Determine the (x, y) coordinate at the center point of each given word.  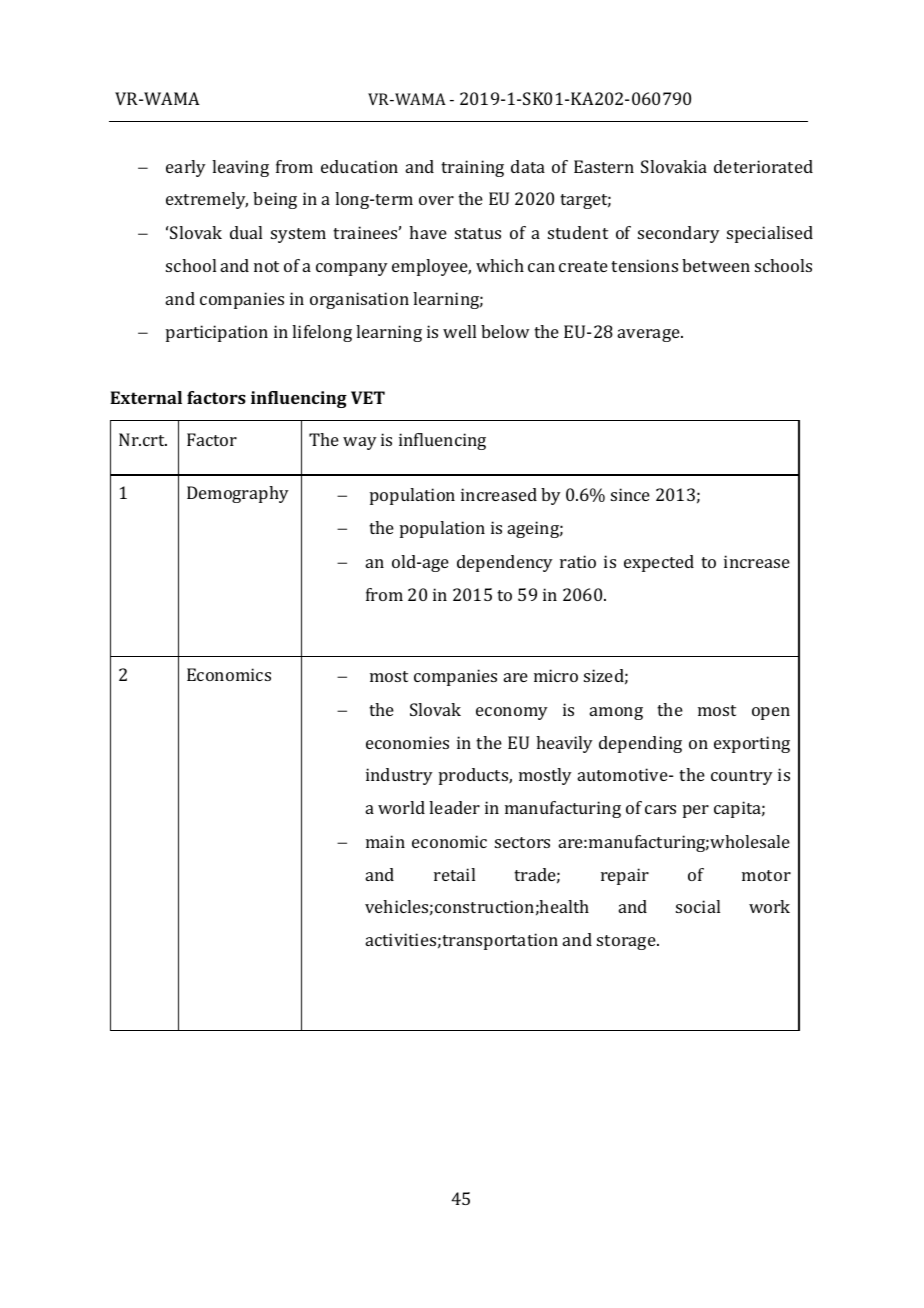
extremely (207, 200)
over (436, 200)
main (385, 841)
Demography (238, 494)
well (459, 331)
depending (640, 744)
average (650, 335)
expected (659, 563)
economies (407, 742)
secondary (679, 234)
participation (217, 333)
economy (512, 713)
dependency (505, 563)
